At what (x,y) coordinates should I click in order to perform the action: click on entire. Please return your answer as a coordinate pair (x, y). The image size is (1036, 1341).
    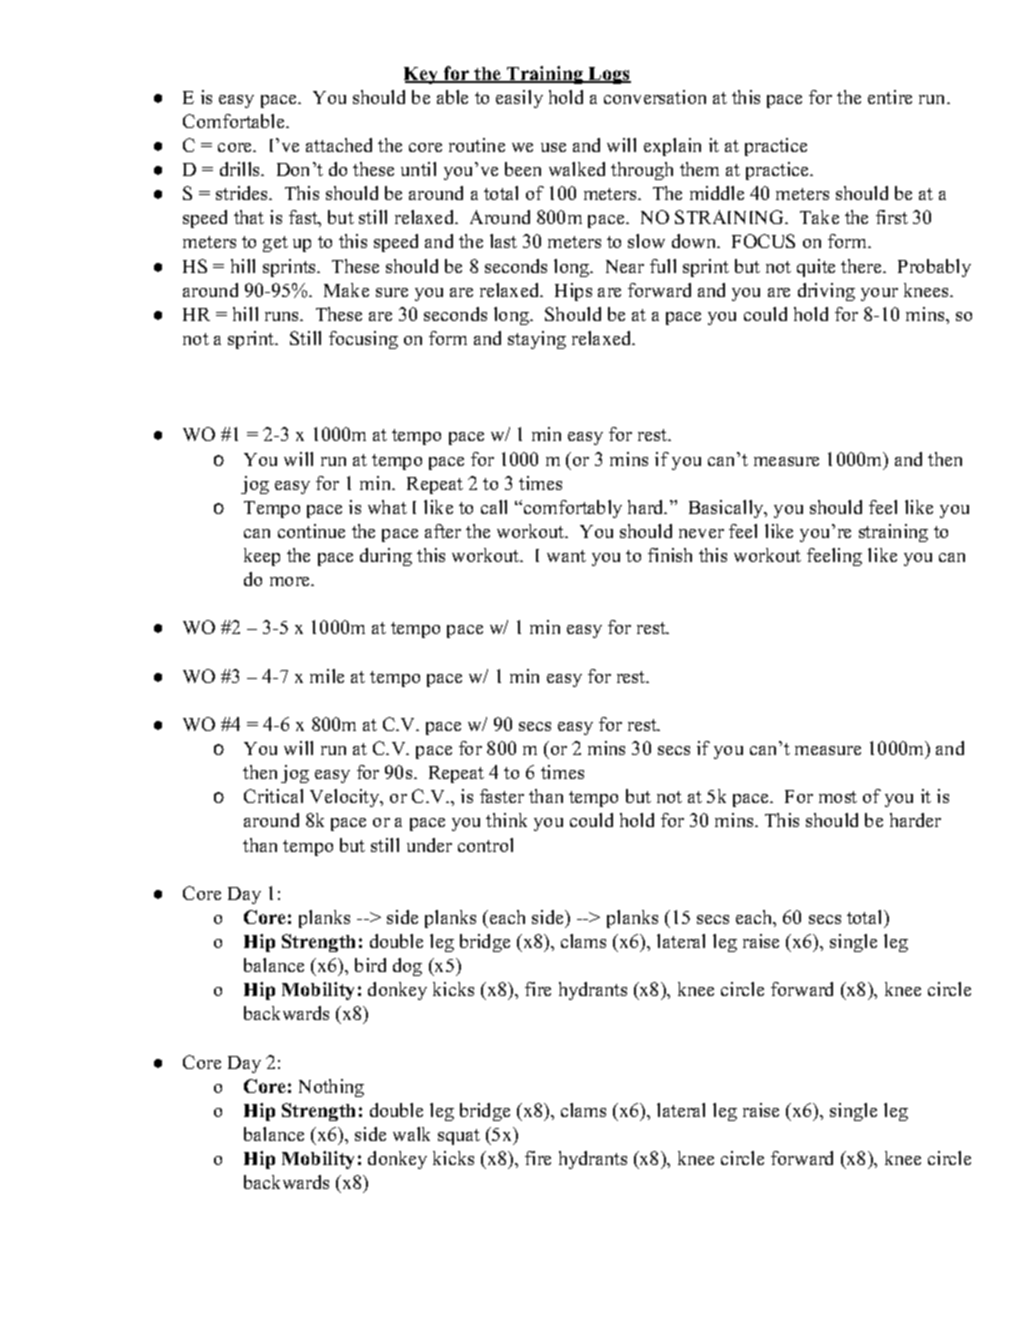
    Looking at the image, I should click on (890, 97).
